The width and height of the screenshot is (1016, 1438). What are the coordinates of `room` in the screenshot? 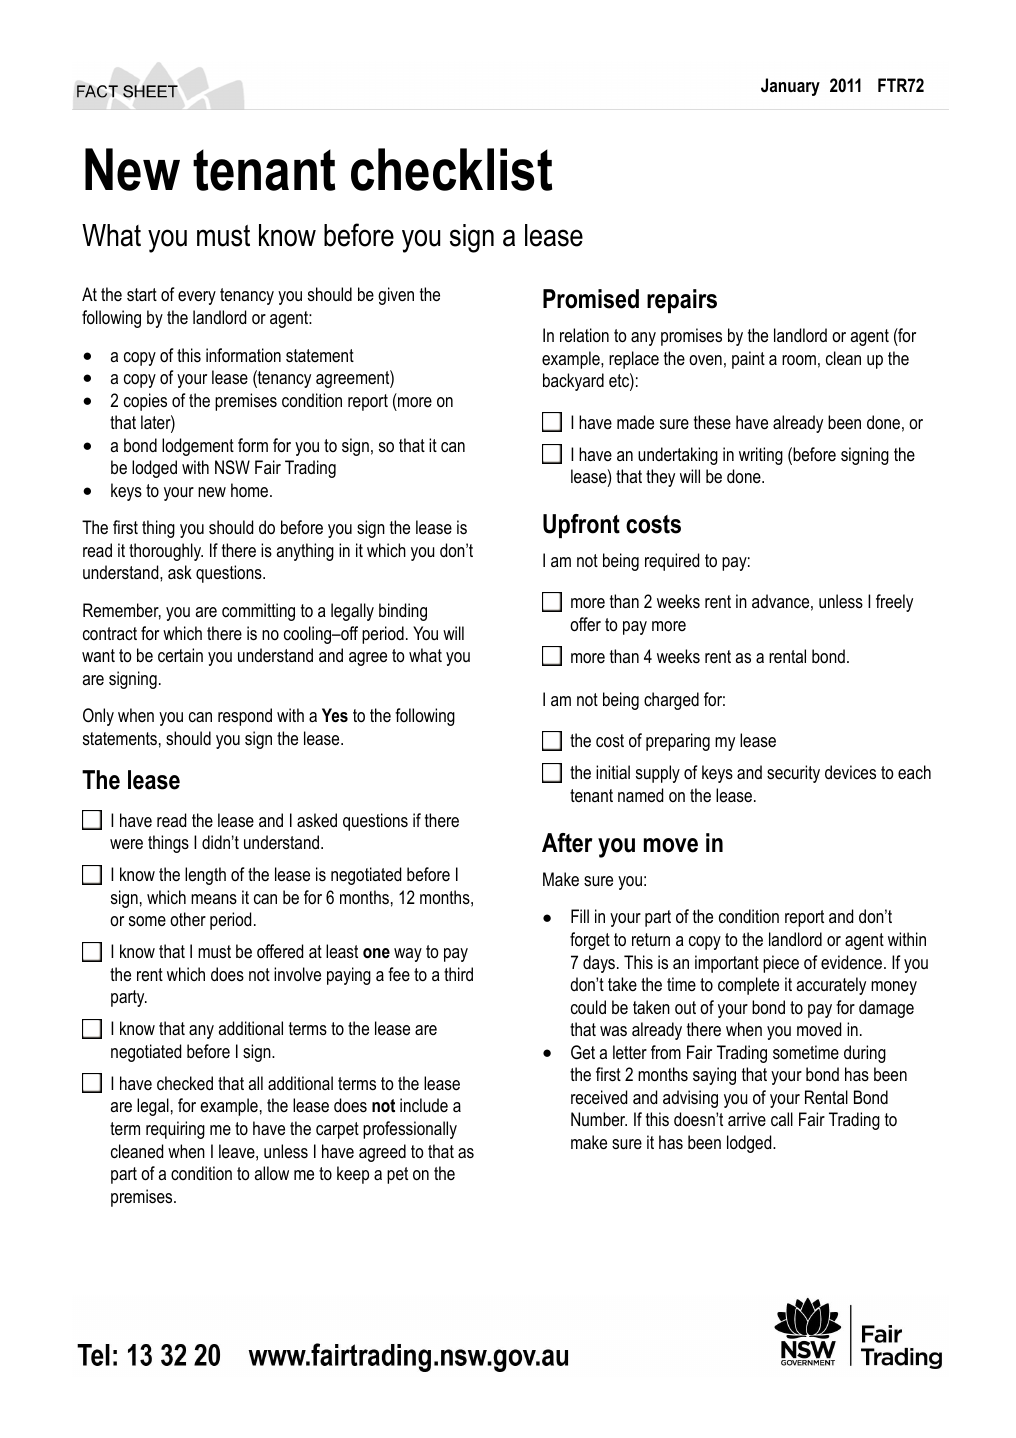 It's located at (799, 360).
